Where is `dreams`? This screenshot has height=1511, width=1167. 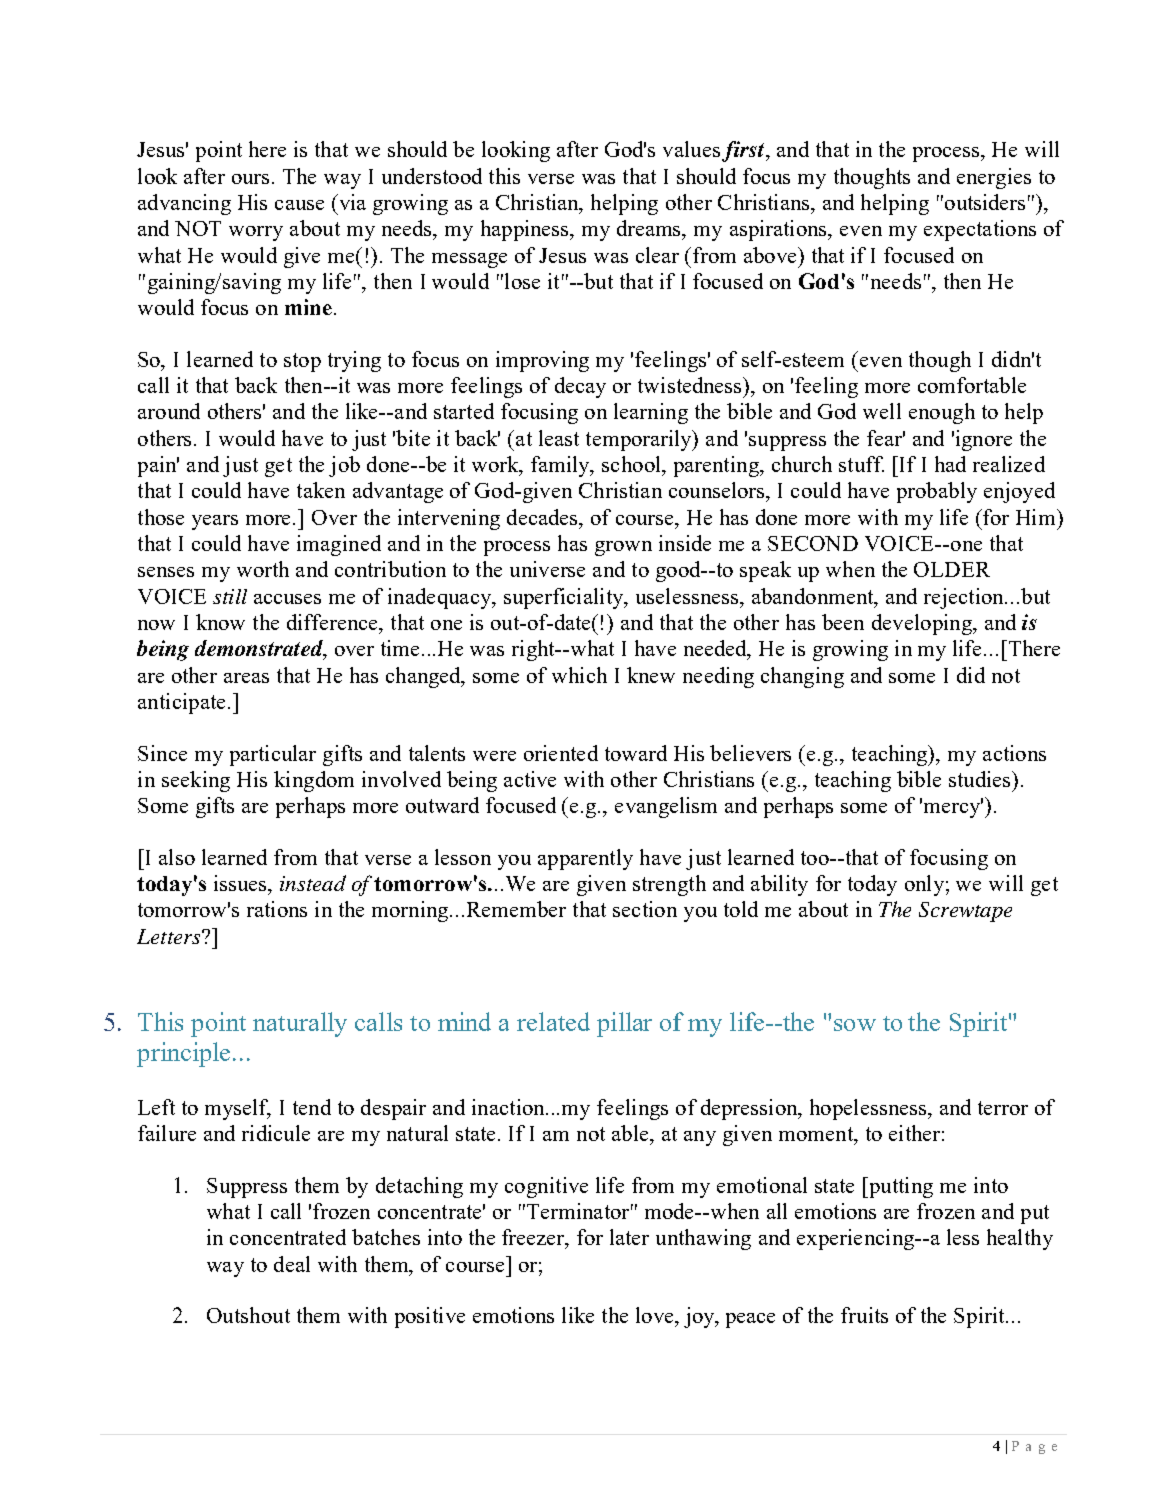
dreams is located at coordinates (650, 229).
